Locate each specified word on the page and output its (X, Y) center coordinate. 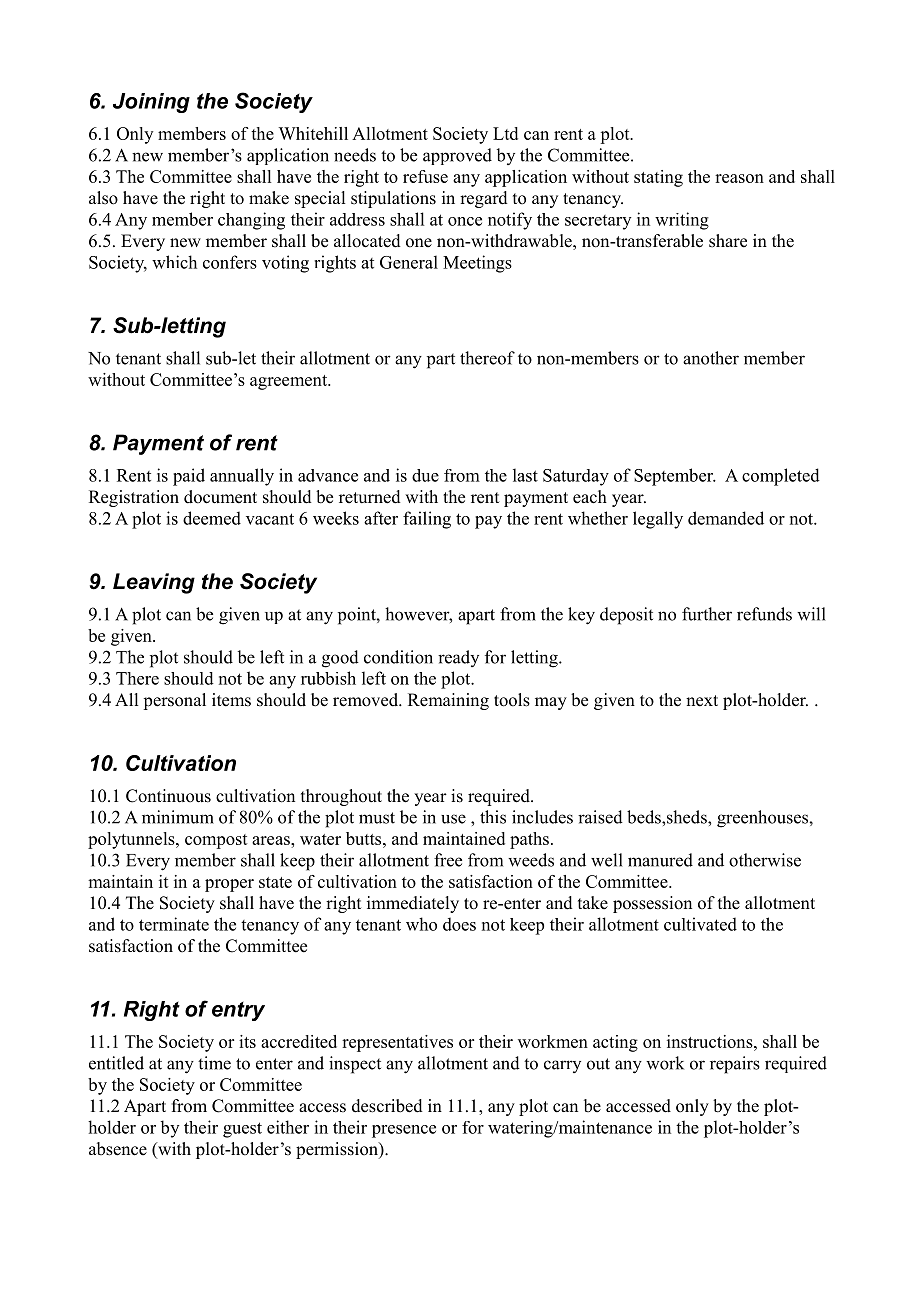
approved (457, 156)
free (448, 860)
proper (229, 885)
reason (739, 178)
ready (458, 658)
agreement (290, 382)
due (425, 475)
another (711, 358)
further (707, 614)
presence (404, 1131)
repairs (735, 1065)
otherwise (765, 860)
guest (242, 1130)
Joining (151, 103)
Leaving (154, 583)
